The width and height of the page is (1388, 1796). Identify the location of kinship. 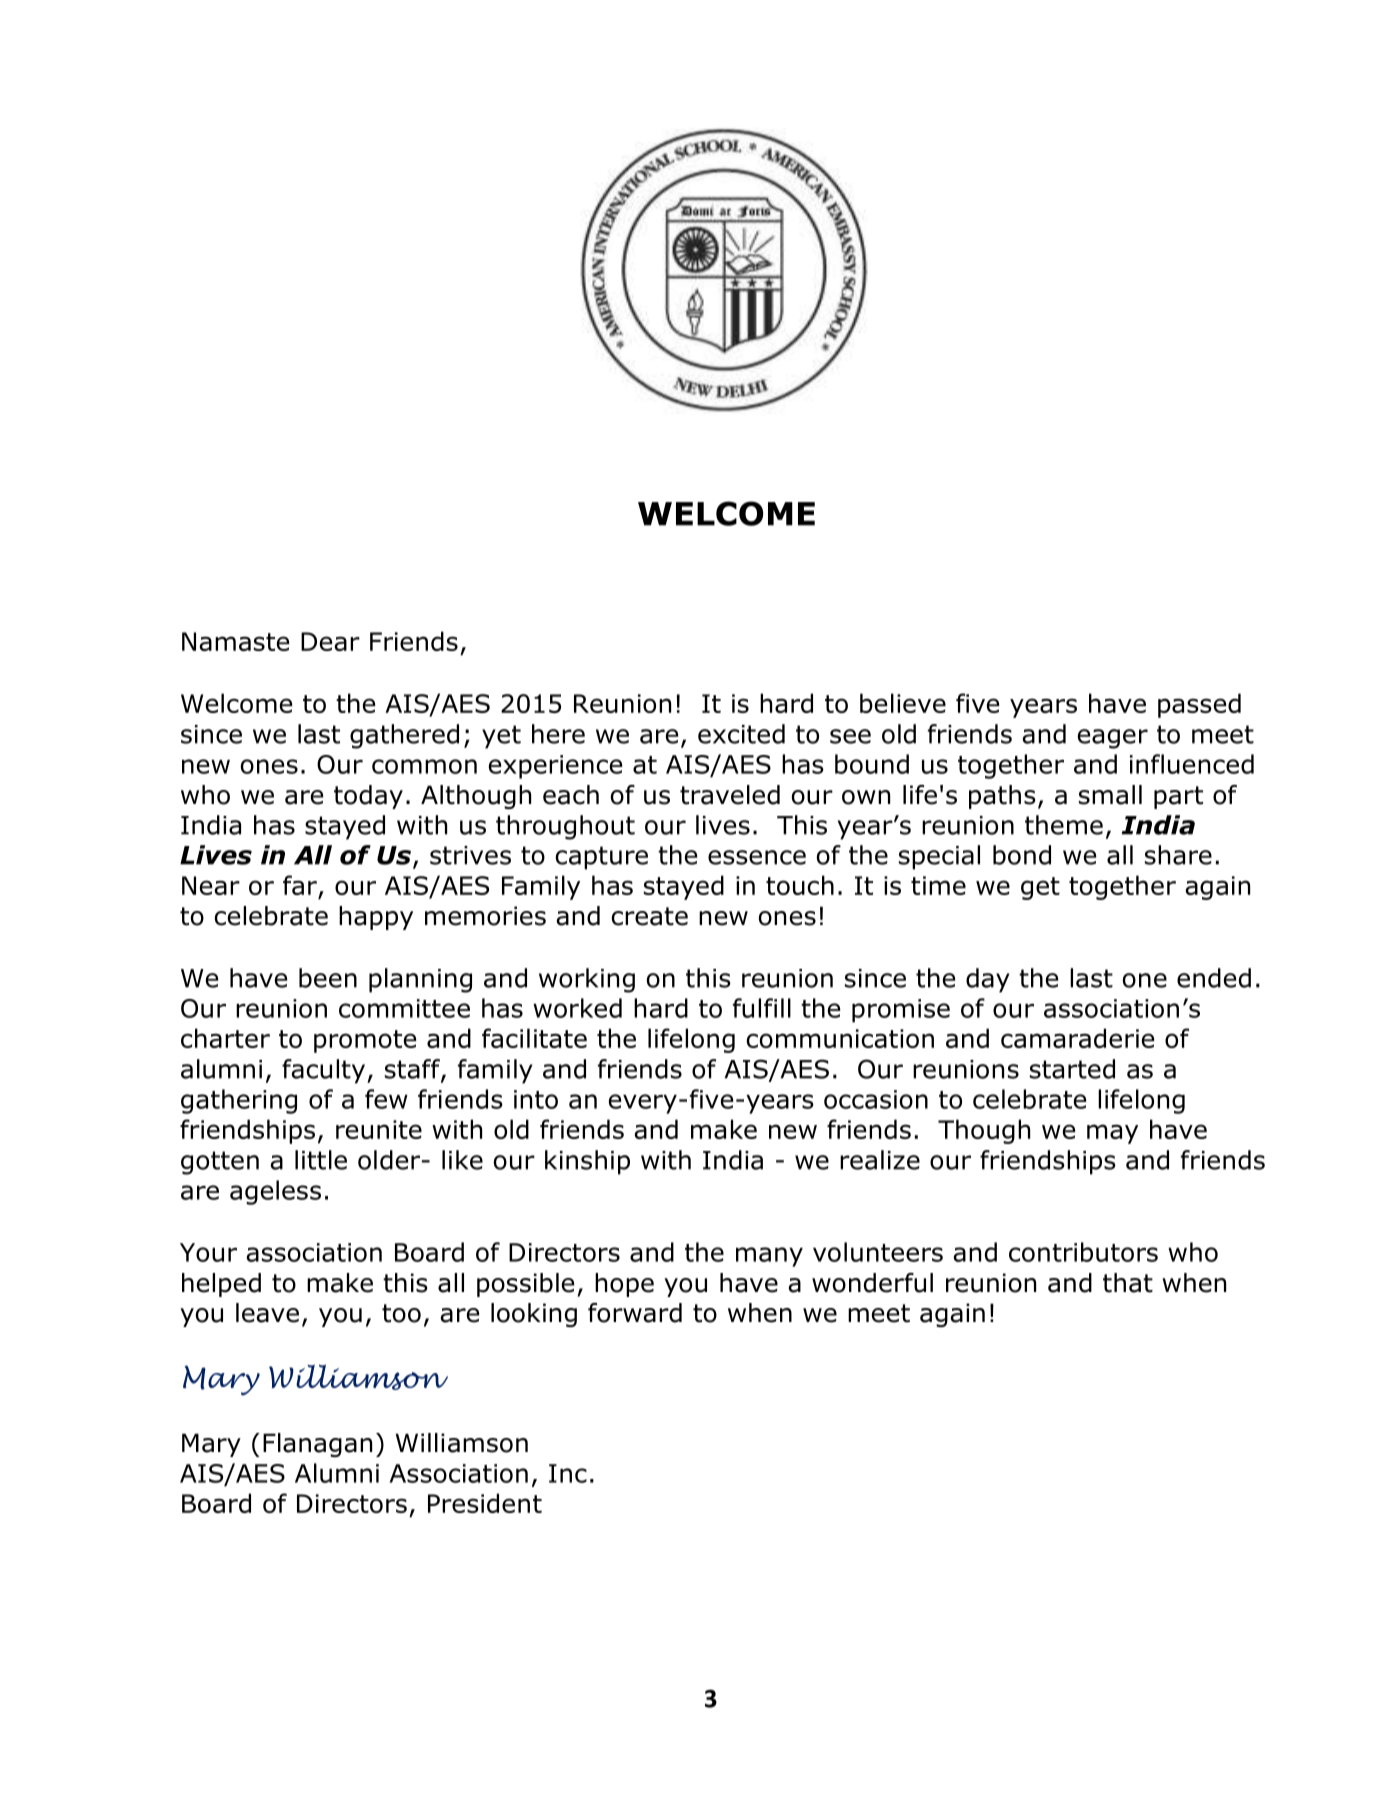
(587, 1162).
